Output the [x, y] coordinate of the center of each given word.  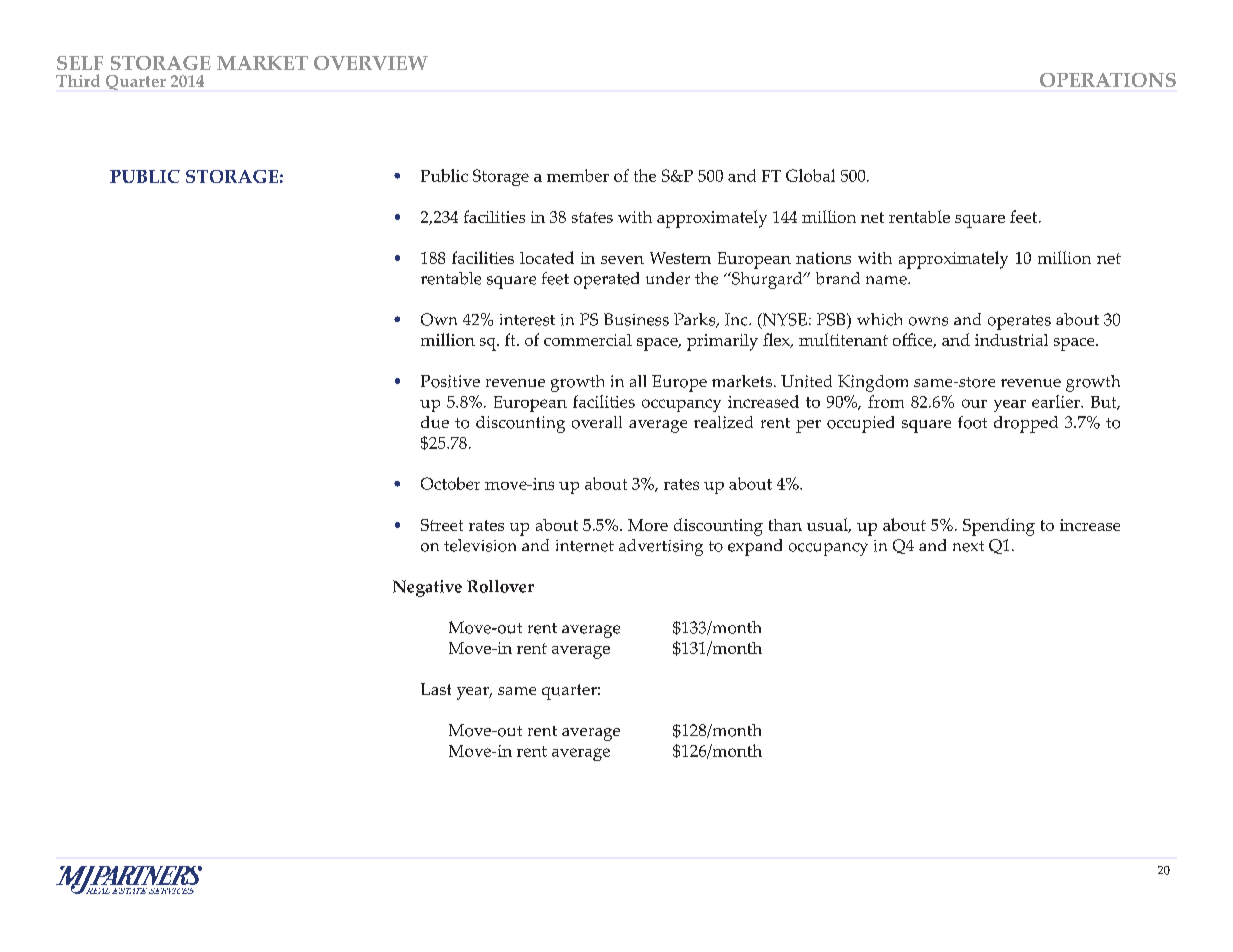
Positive [450, 381]
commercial [588, 340]
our [974, 403]
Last [436, 689]
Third [78, 80]
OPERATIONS [1108, 80]
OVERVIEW [371, 63]
